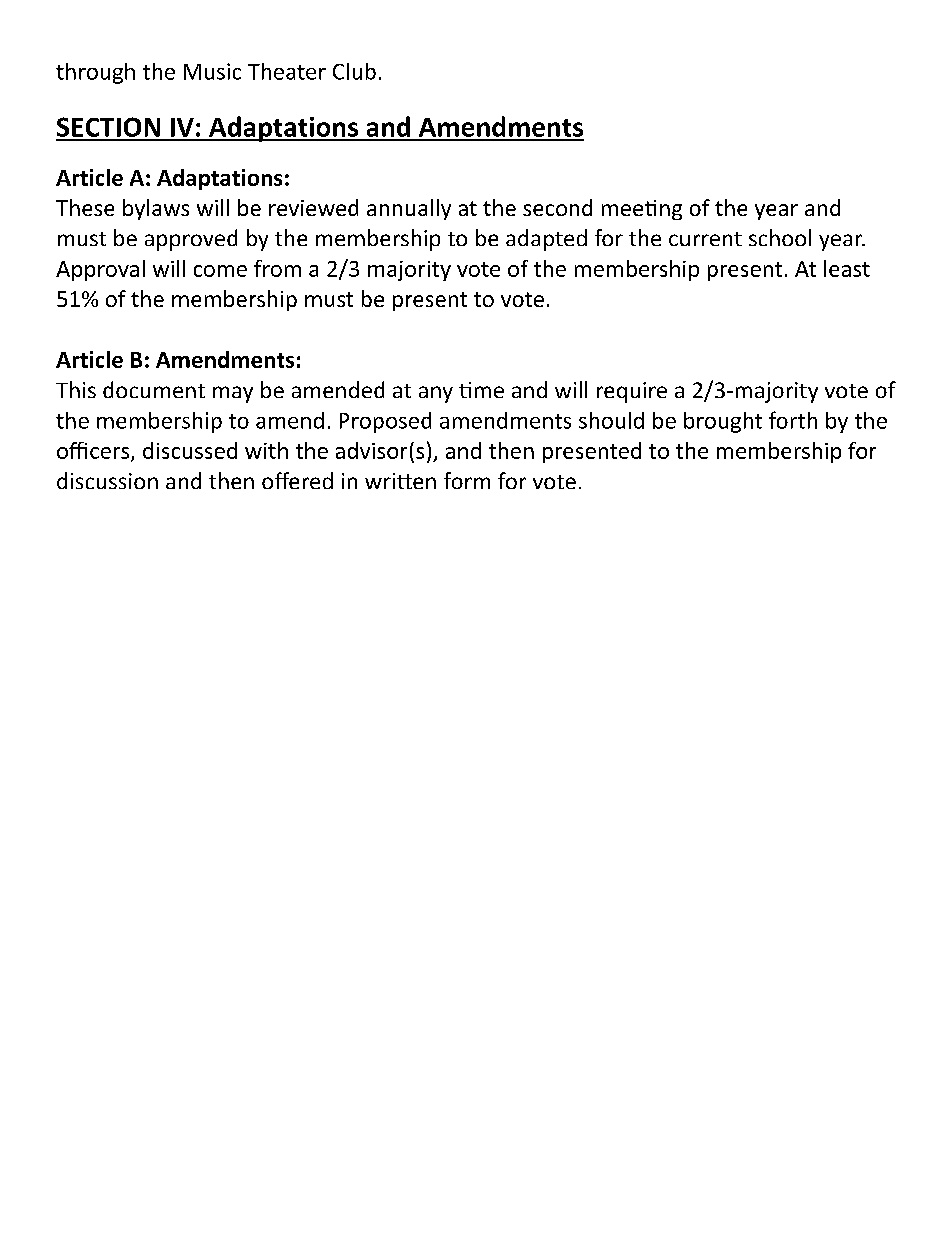  I want to click on Theater, so click(287, 71).
